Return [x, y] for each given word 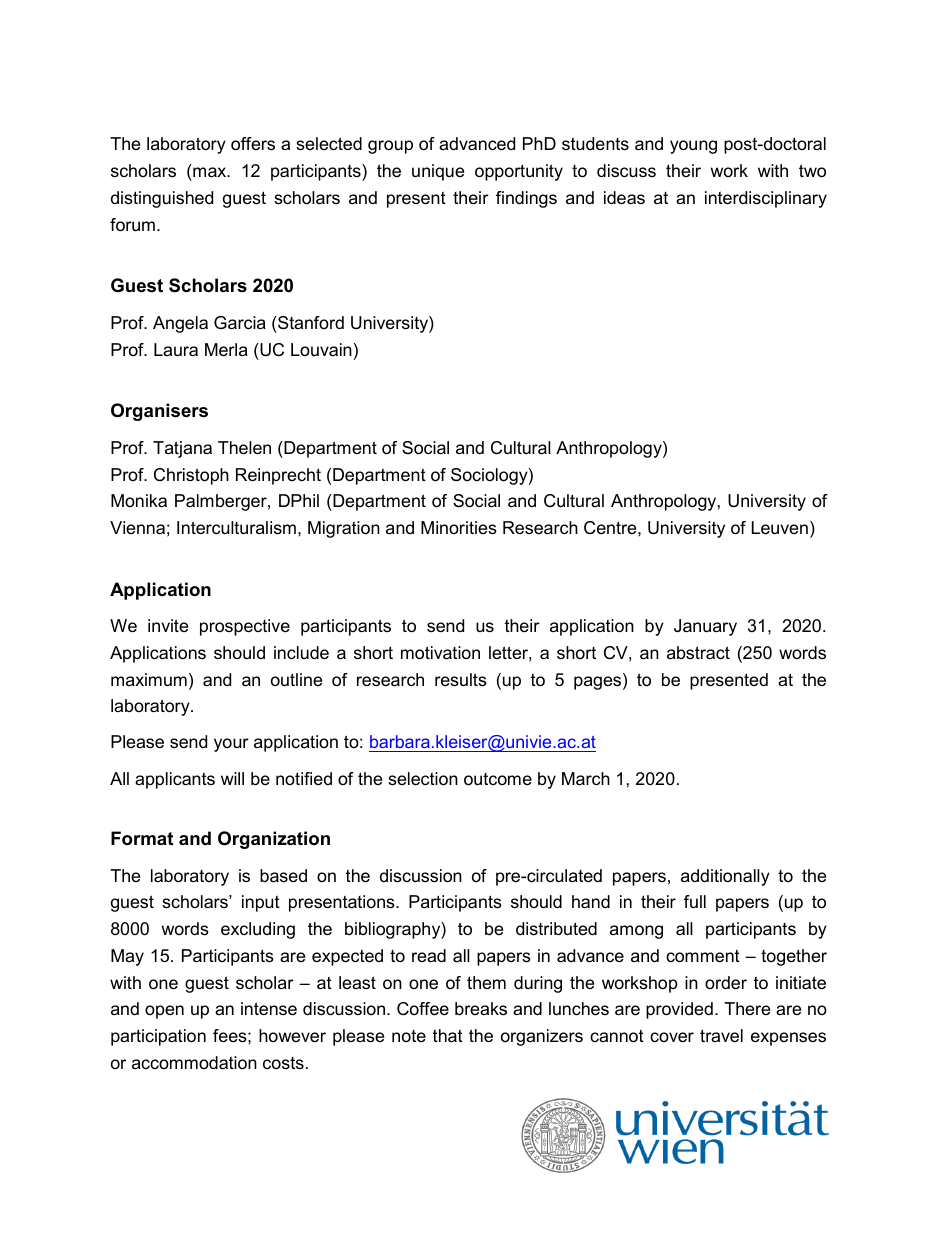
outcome [498, 779]
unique [438, 172]
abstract [698, 653]
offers [253, 144]
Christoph [191, 476]
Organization [274, 840]
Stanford [310, 323]
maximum [149, 679]
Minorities [459, 528]
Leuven [780, 528]
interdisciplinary [766, 199]
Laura [176, 349]
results [461, 680]
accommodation [194, 1063]
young [693, 147]
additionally [725, 877]
